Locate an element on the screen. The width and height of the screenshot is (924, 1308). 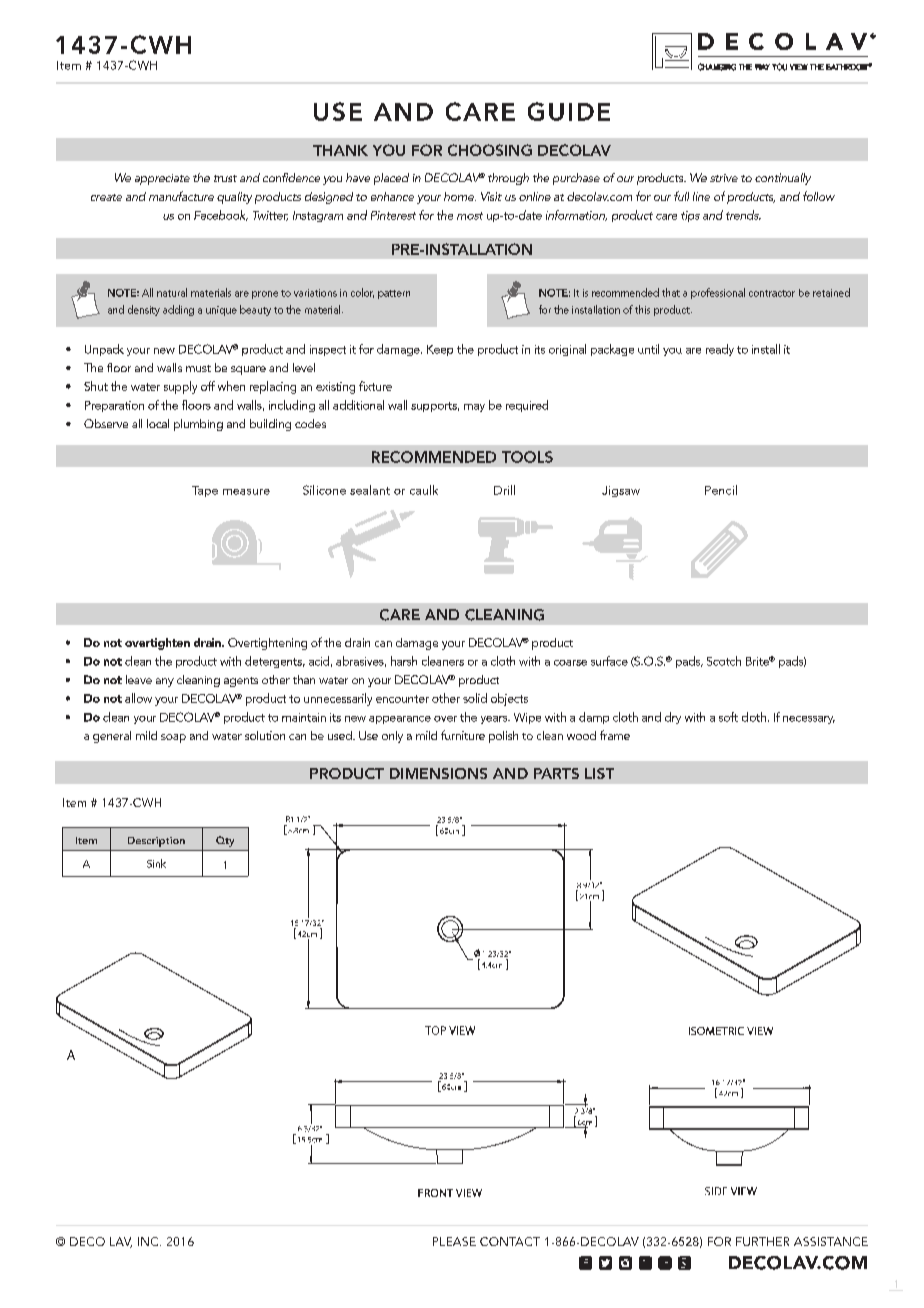
LIST is located at coordinates (599, 773).
